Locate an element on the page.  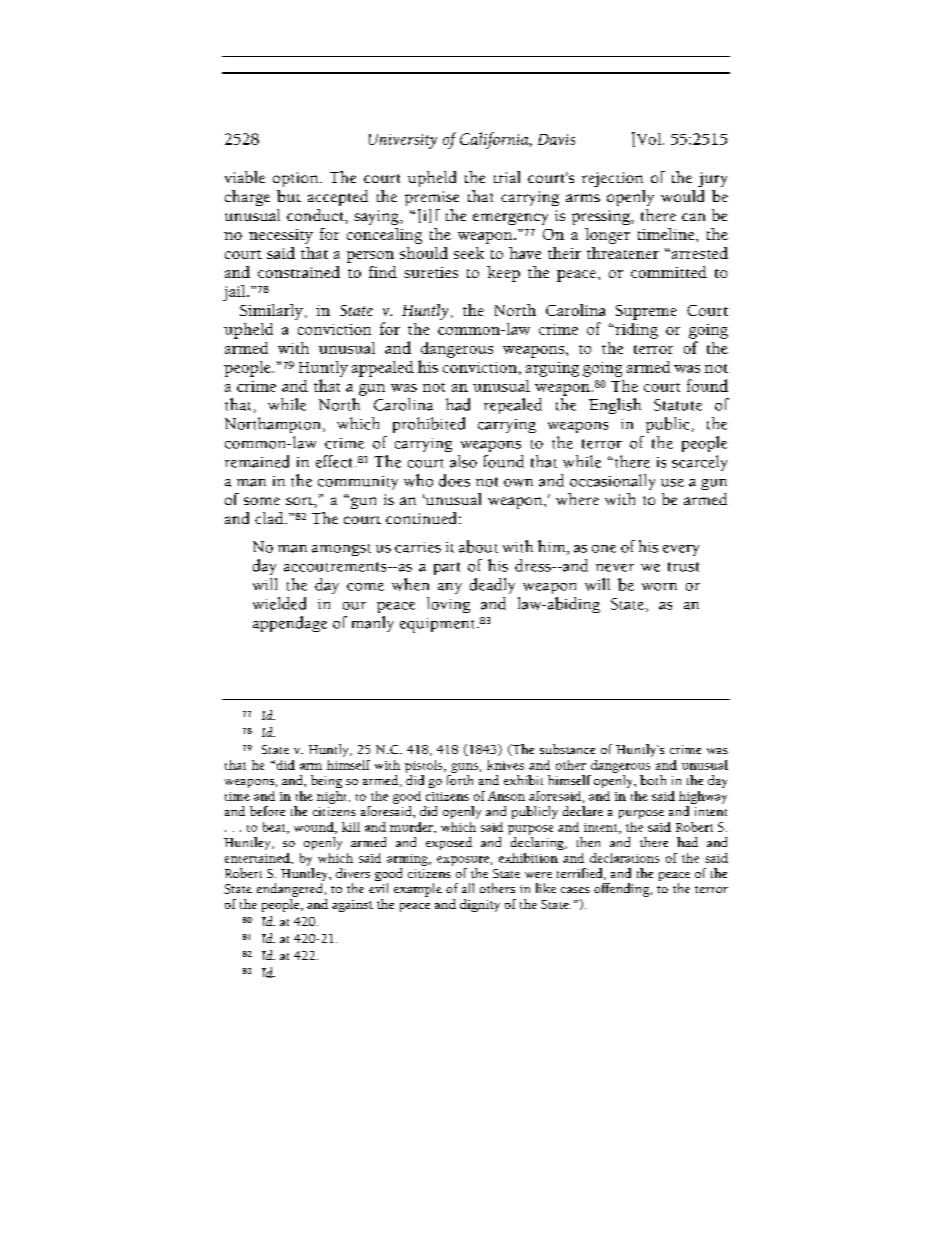
every is located at coordinates (681, 550).
